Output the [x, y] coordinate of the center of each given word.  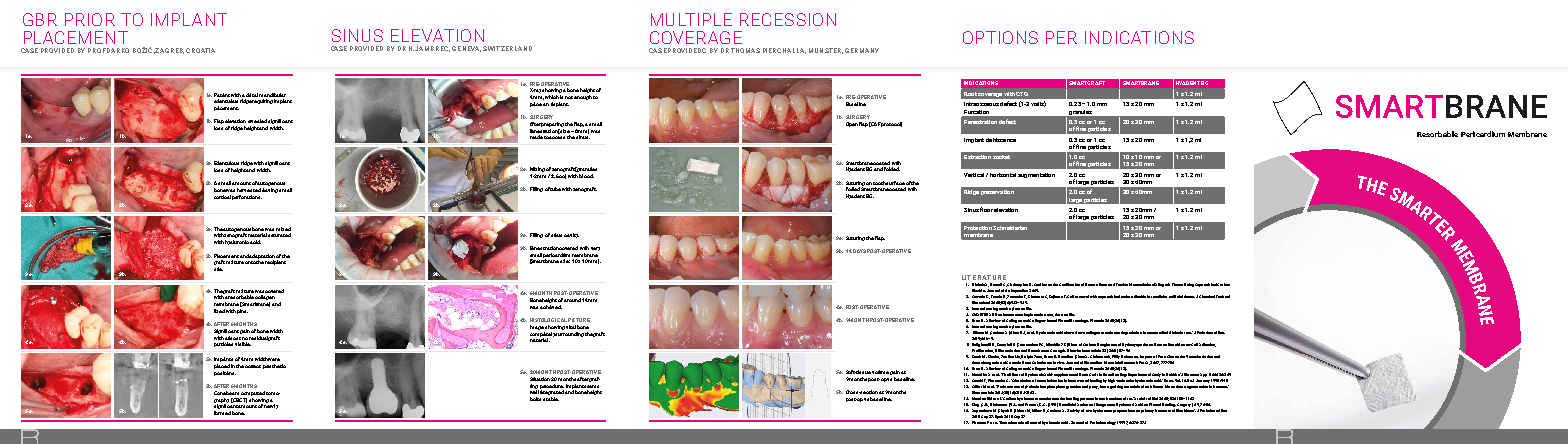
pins [242, 311]
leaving [270, 190]
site [218, 269]
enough [583, 97]
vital [571, 327]
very [595, 249]
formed [222, 413]
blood [586, 176]
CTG [1022, 94]
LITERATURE [984, 277]
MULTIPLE [691, 19]
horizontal [1003, 175]
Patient [222, 95]
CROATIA [200, 50]
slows [1069, 332]
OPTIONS [1000, 37]
